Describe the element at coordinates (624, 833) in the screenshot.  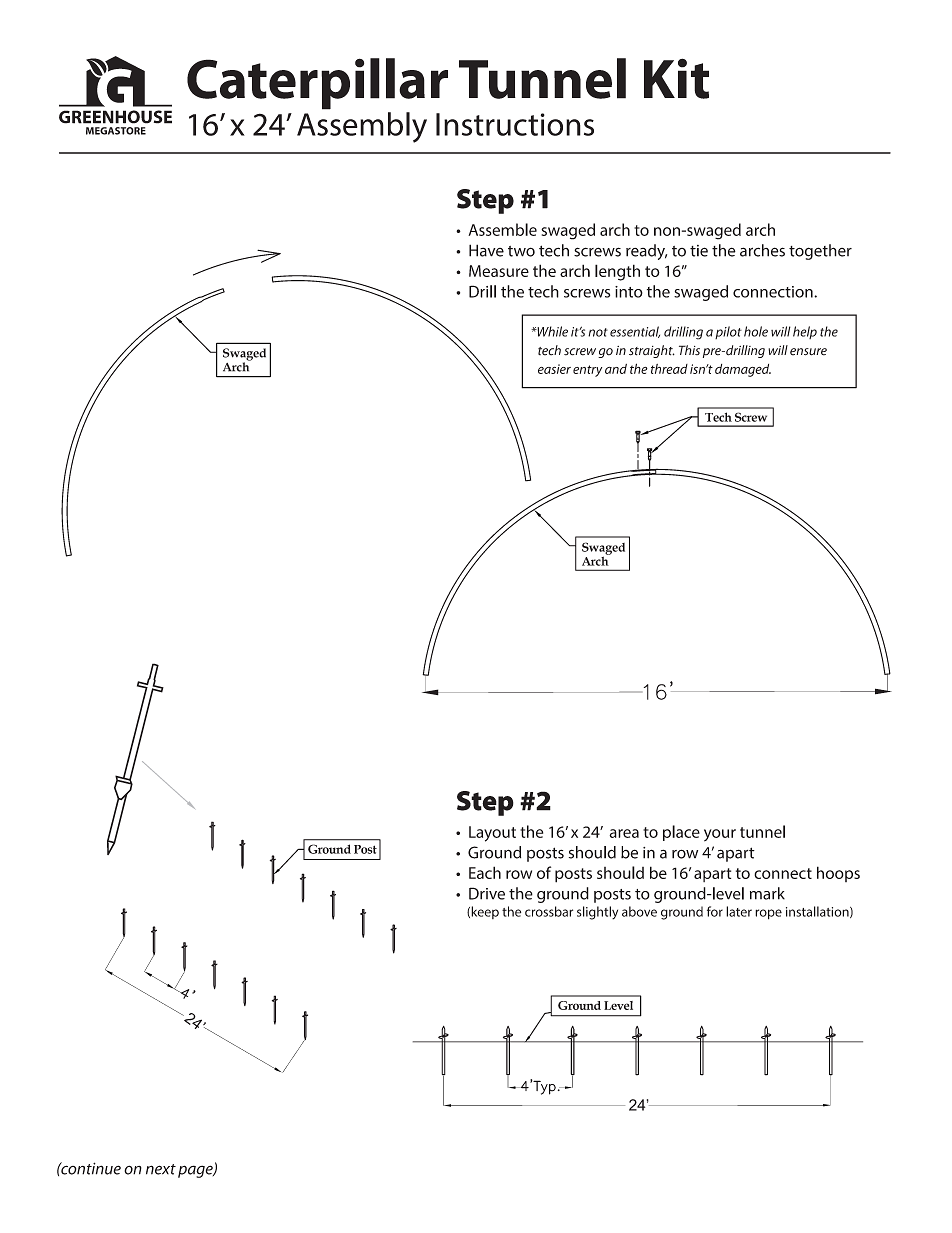
I see `area` at that location.
